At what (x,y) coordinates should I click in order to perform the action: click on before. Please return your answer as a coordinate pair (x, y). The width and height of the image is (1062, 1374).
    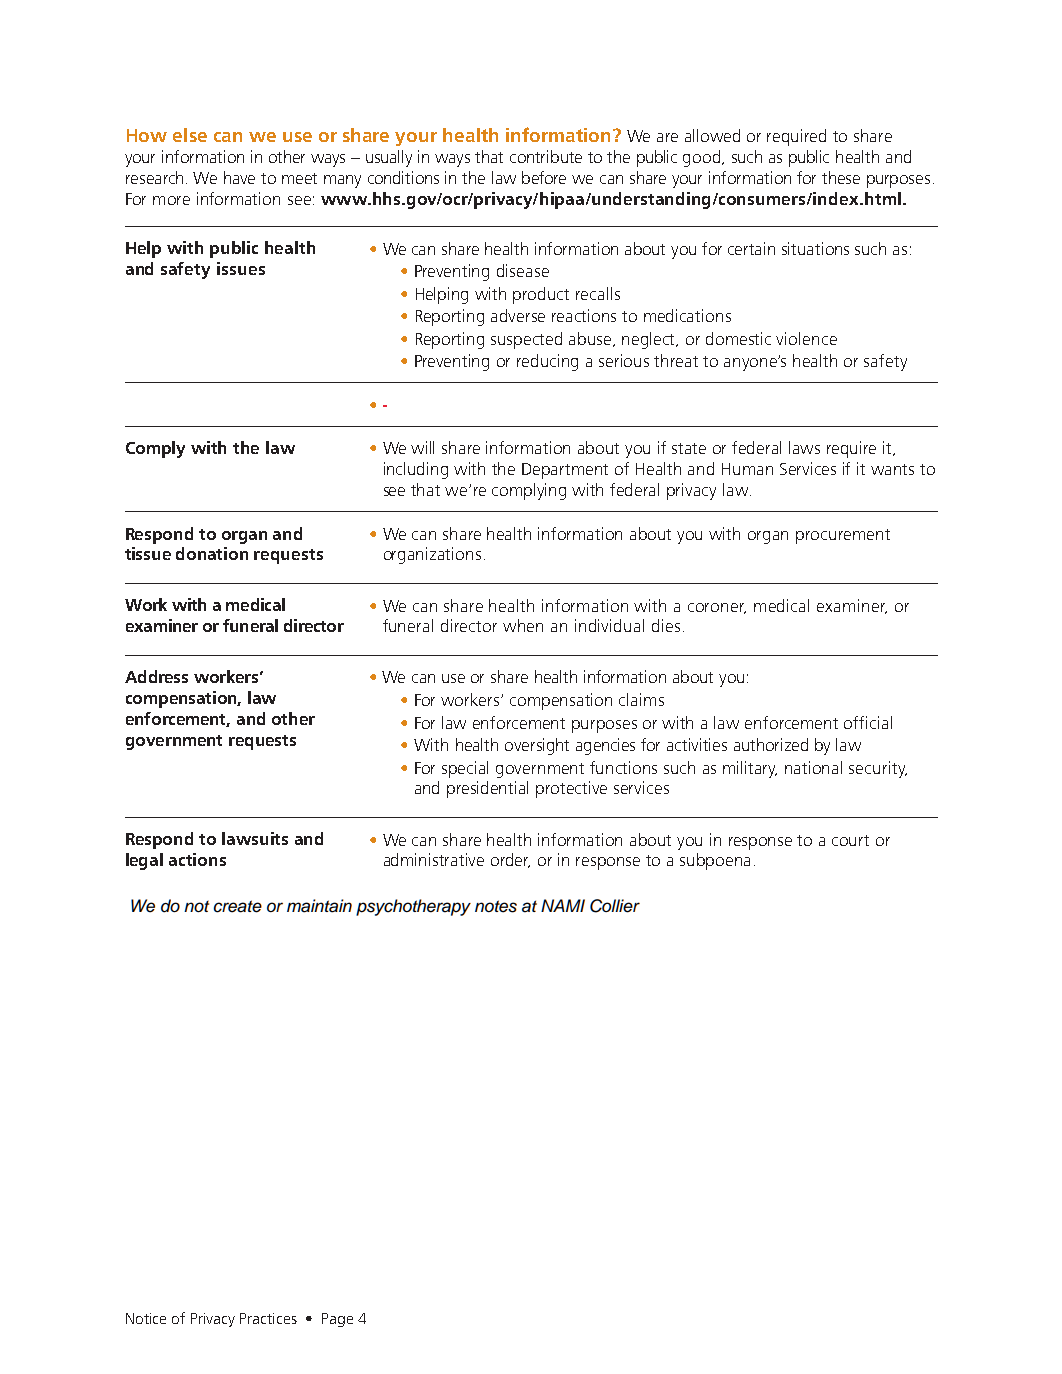
    Looking at the image, I should click on (544, 177).
